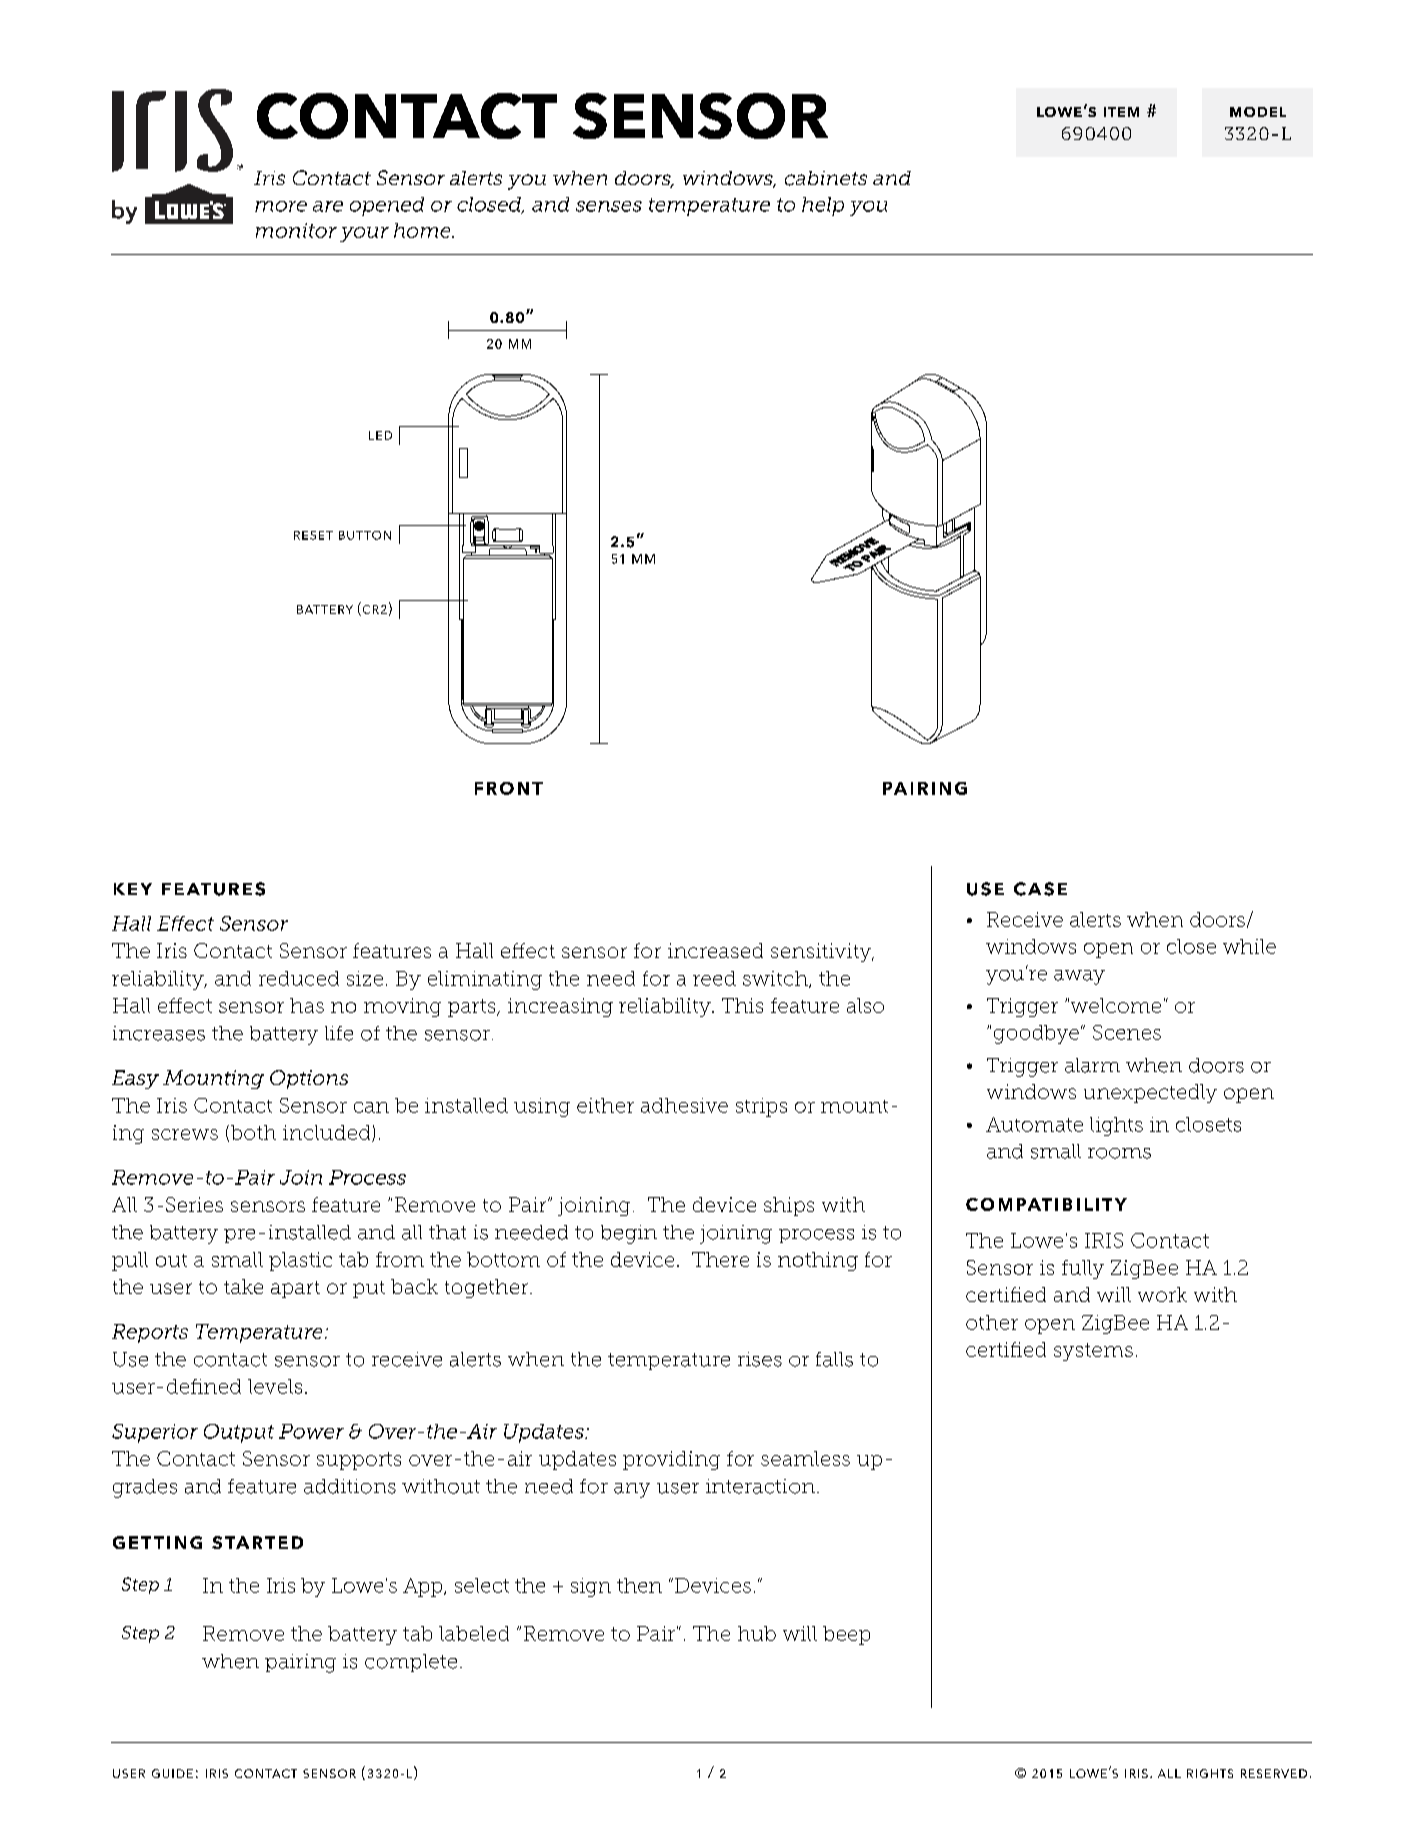 This screenshot has height=1844, width=1425. What do you see at coordinates (509, 788) in the screenshot?
I see `front` at bounding box center [509, 788].
